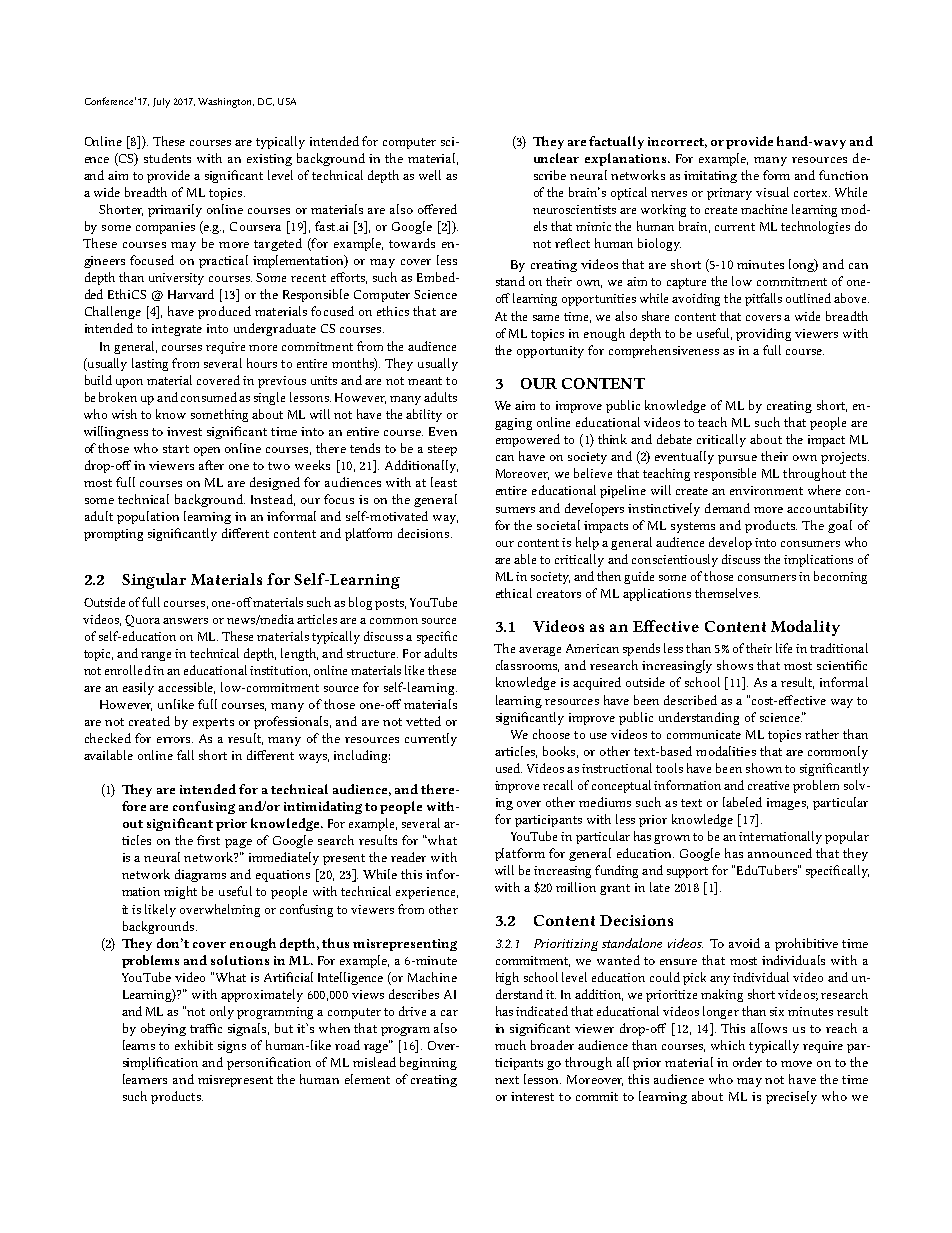 Image resolution: width=952 pixels, height=1233 pixels. I want to click on first, so click(208, 840).
